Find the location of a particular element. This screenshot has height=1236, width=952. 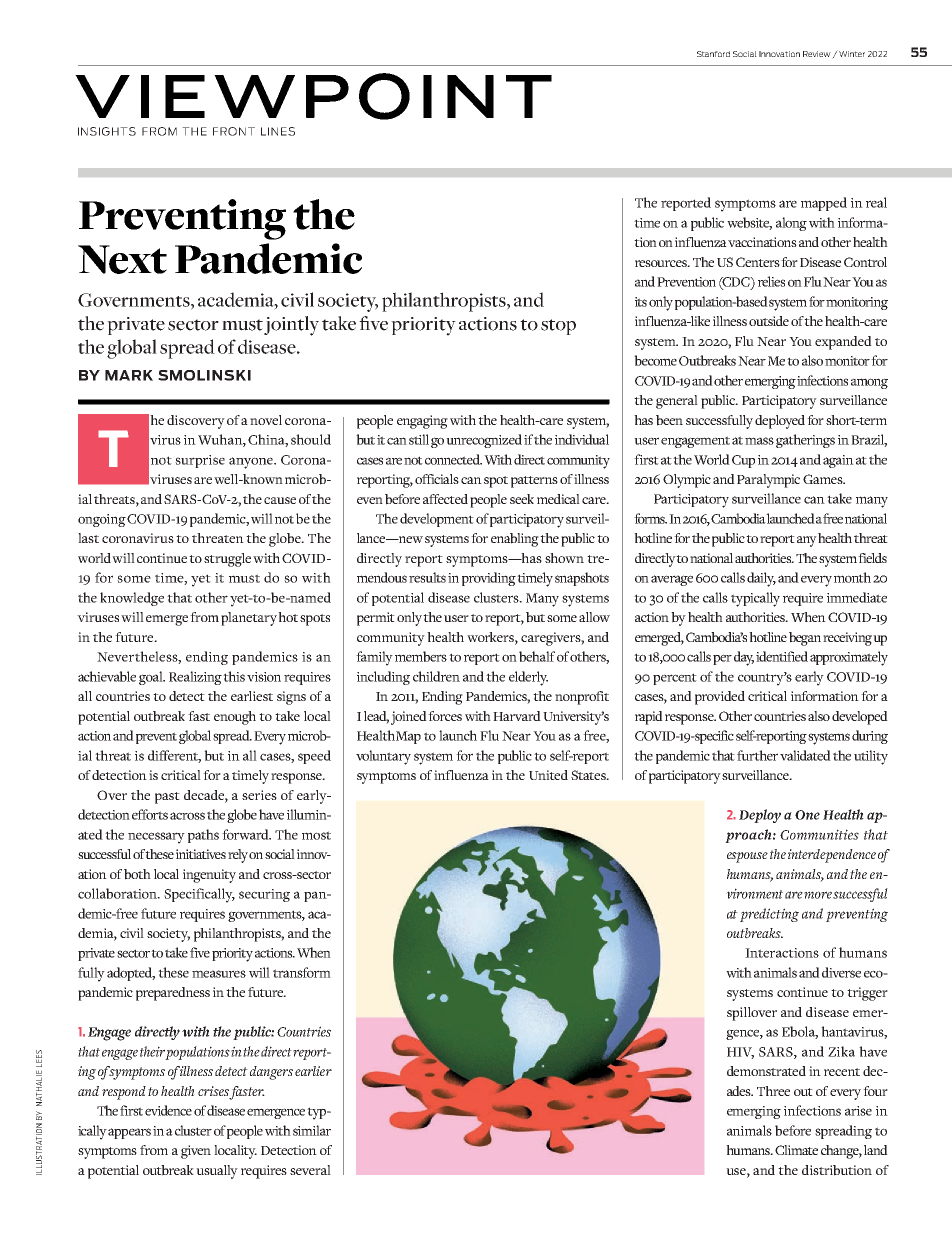

MARK is located at coordinates (129, 375).
